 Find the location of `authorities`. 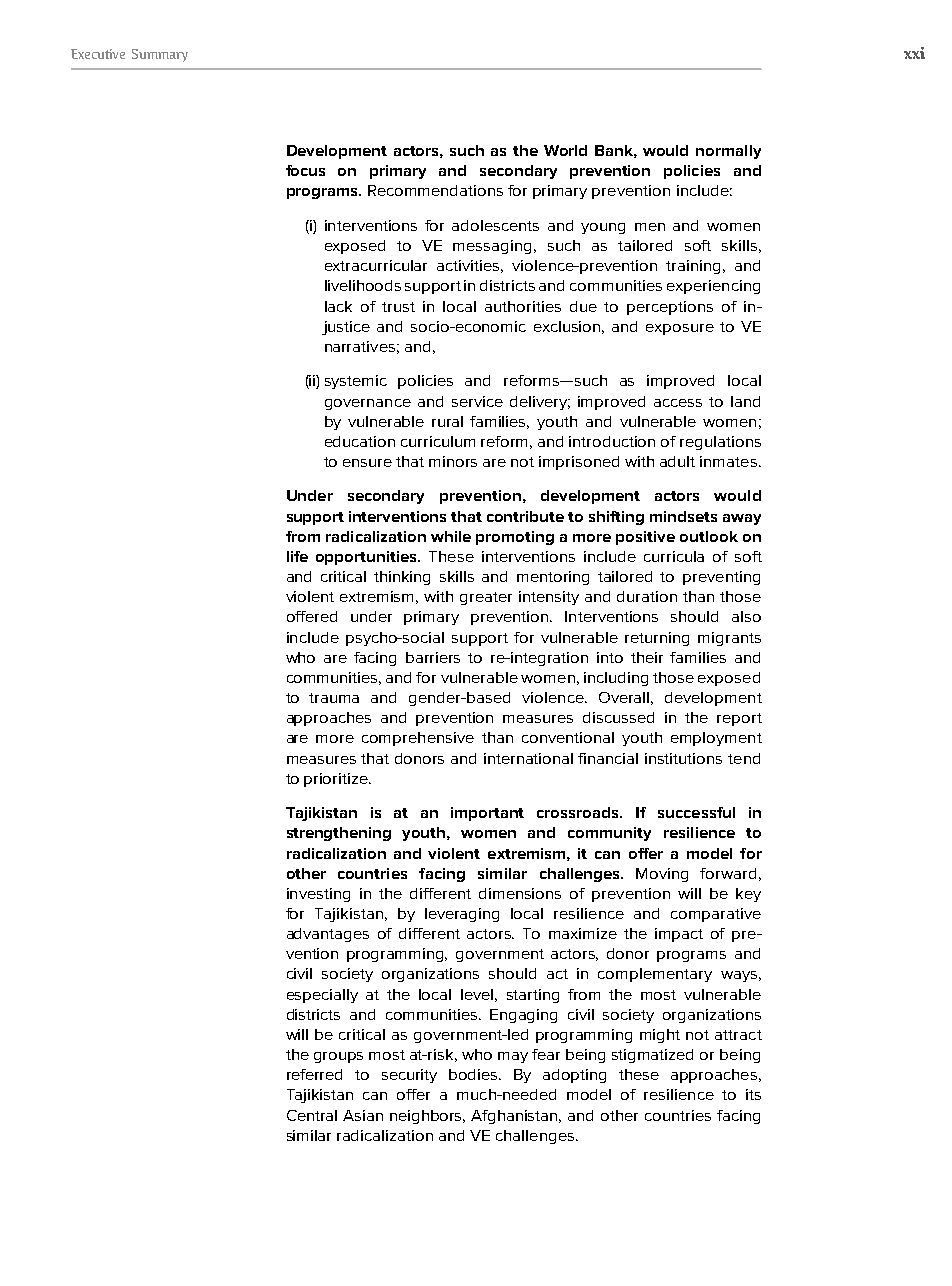

authorities is located at coordinates (523, 306).
